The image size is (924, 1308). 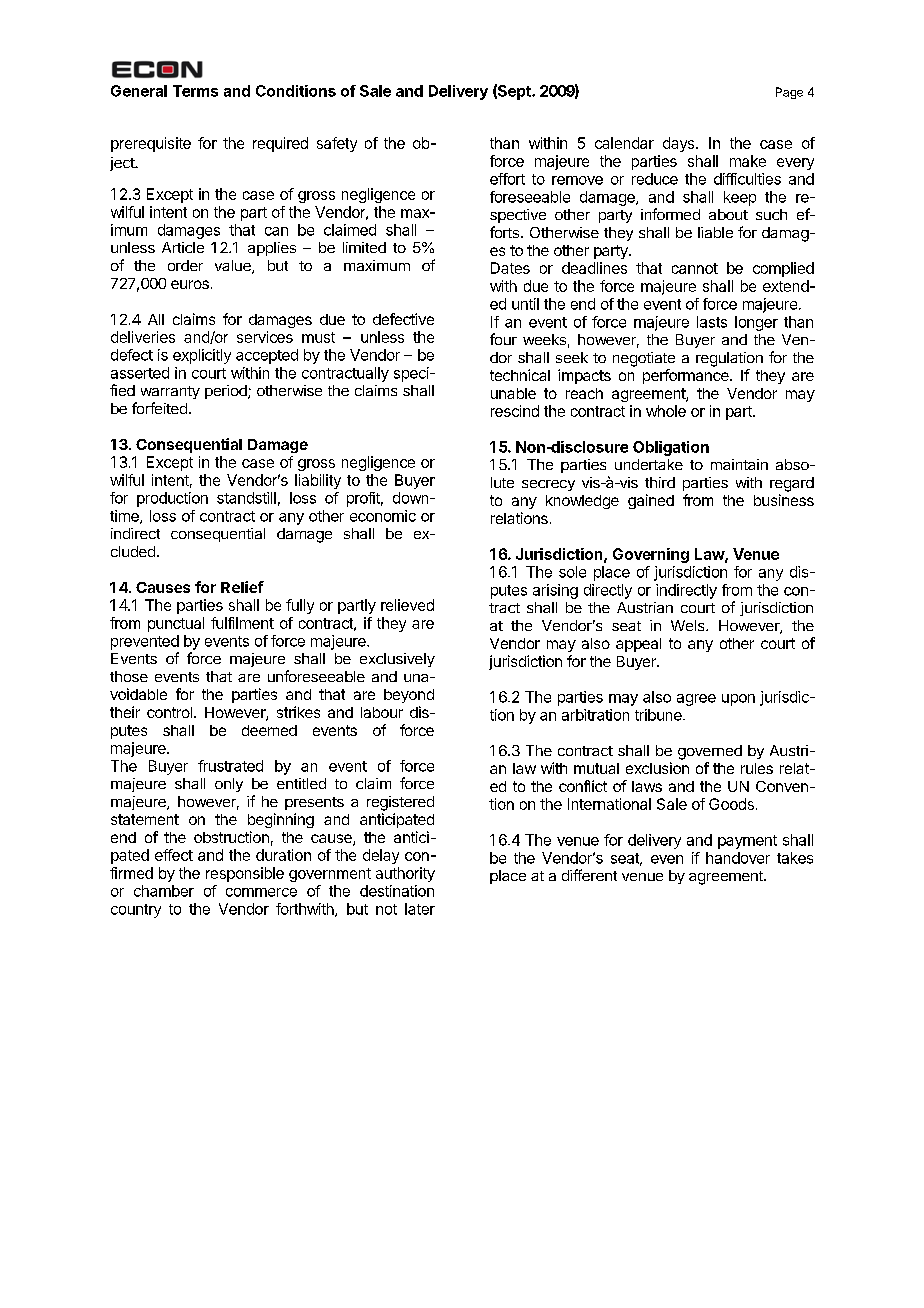 What do you see at coordinates (710, 752) in the screenshot?
I see `governed` at bounding box center [710, 752].
